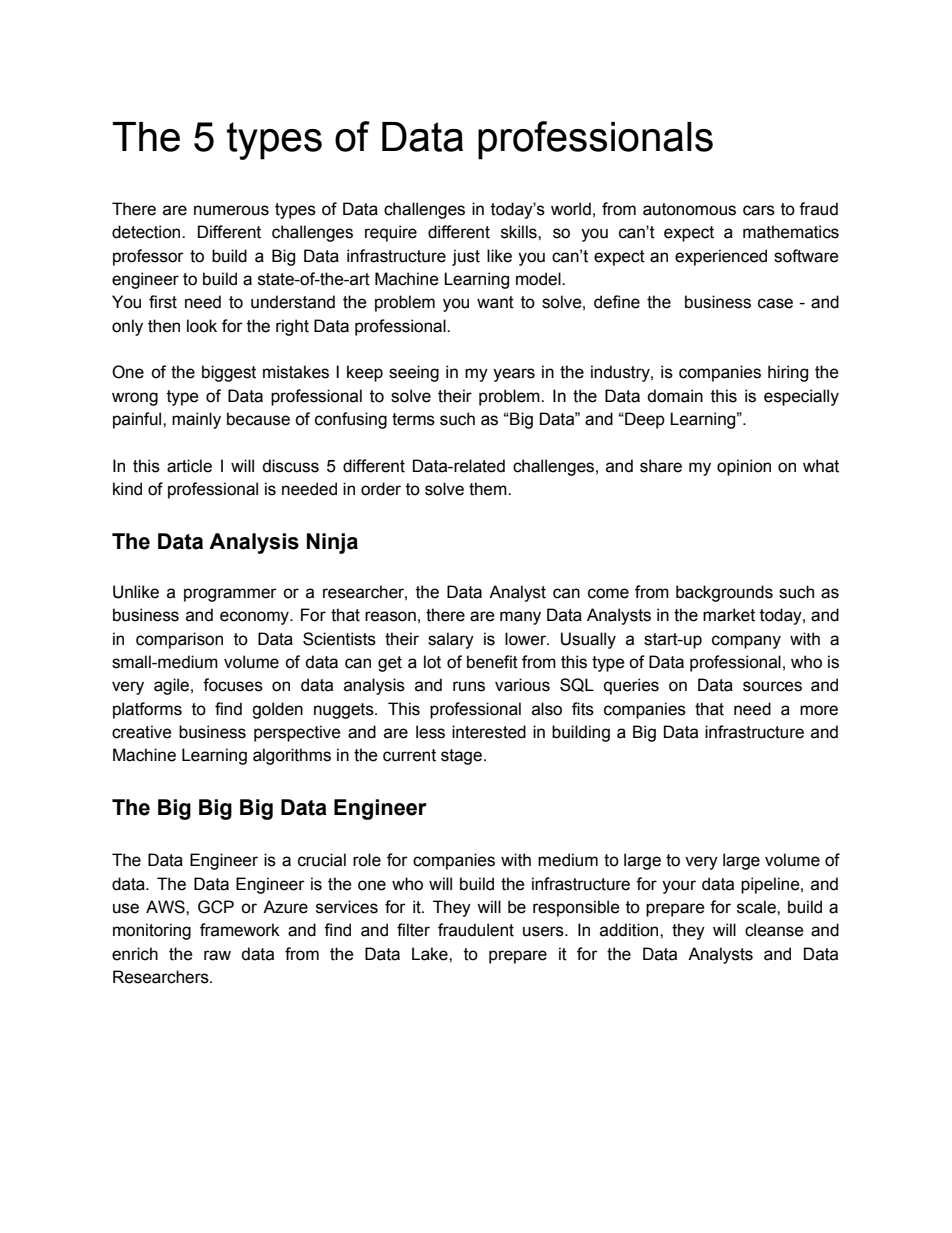  Describe the element at coordinates (189, 466) in the screenshot. I see `article` at that location.
